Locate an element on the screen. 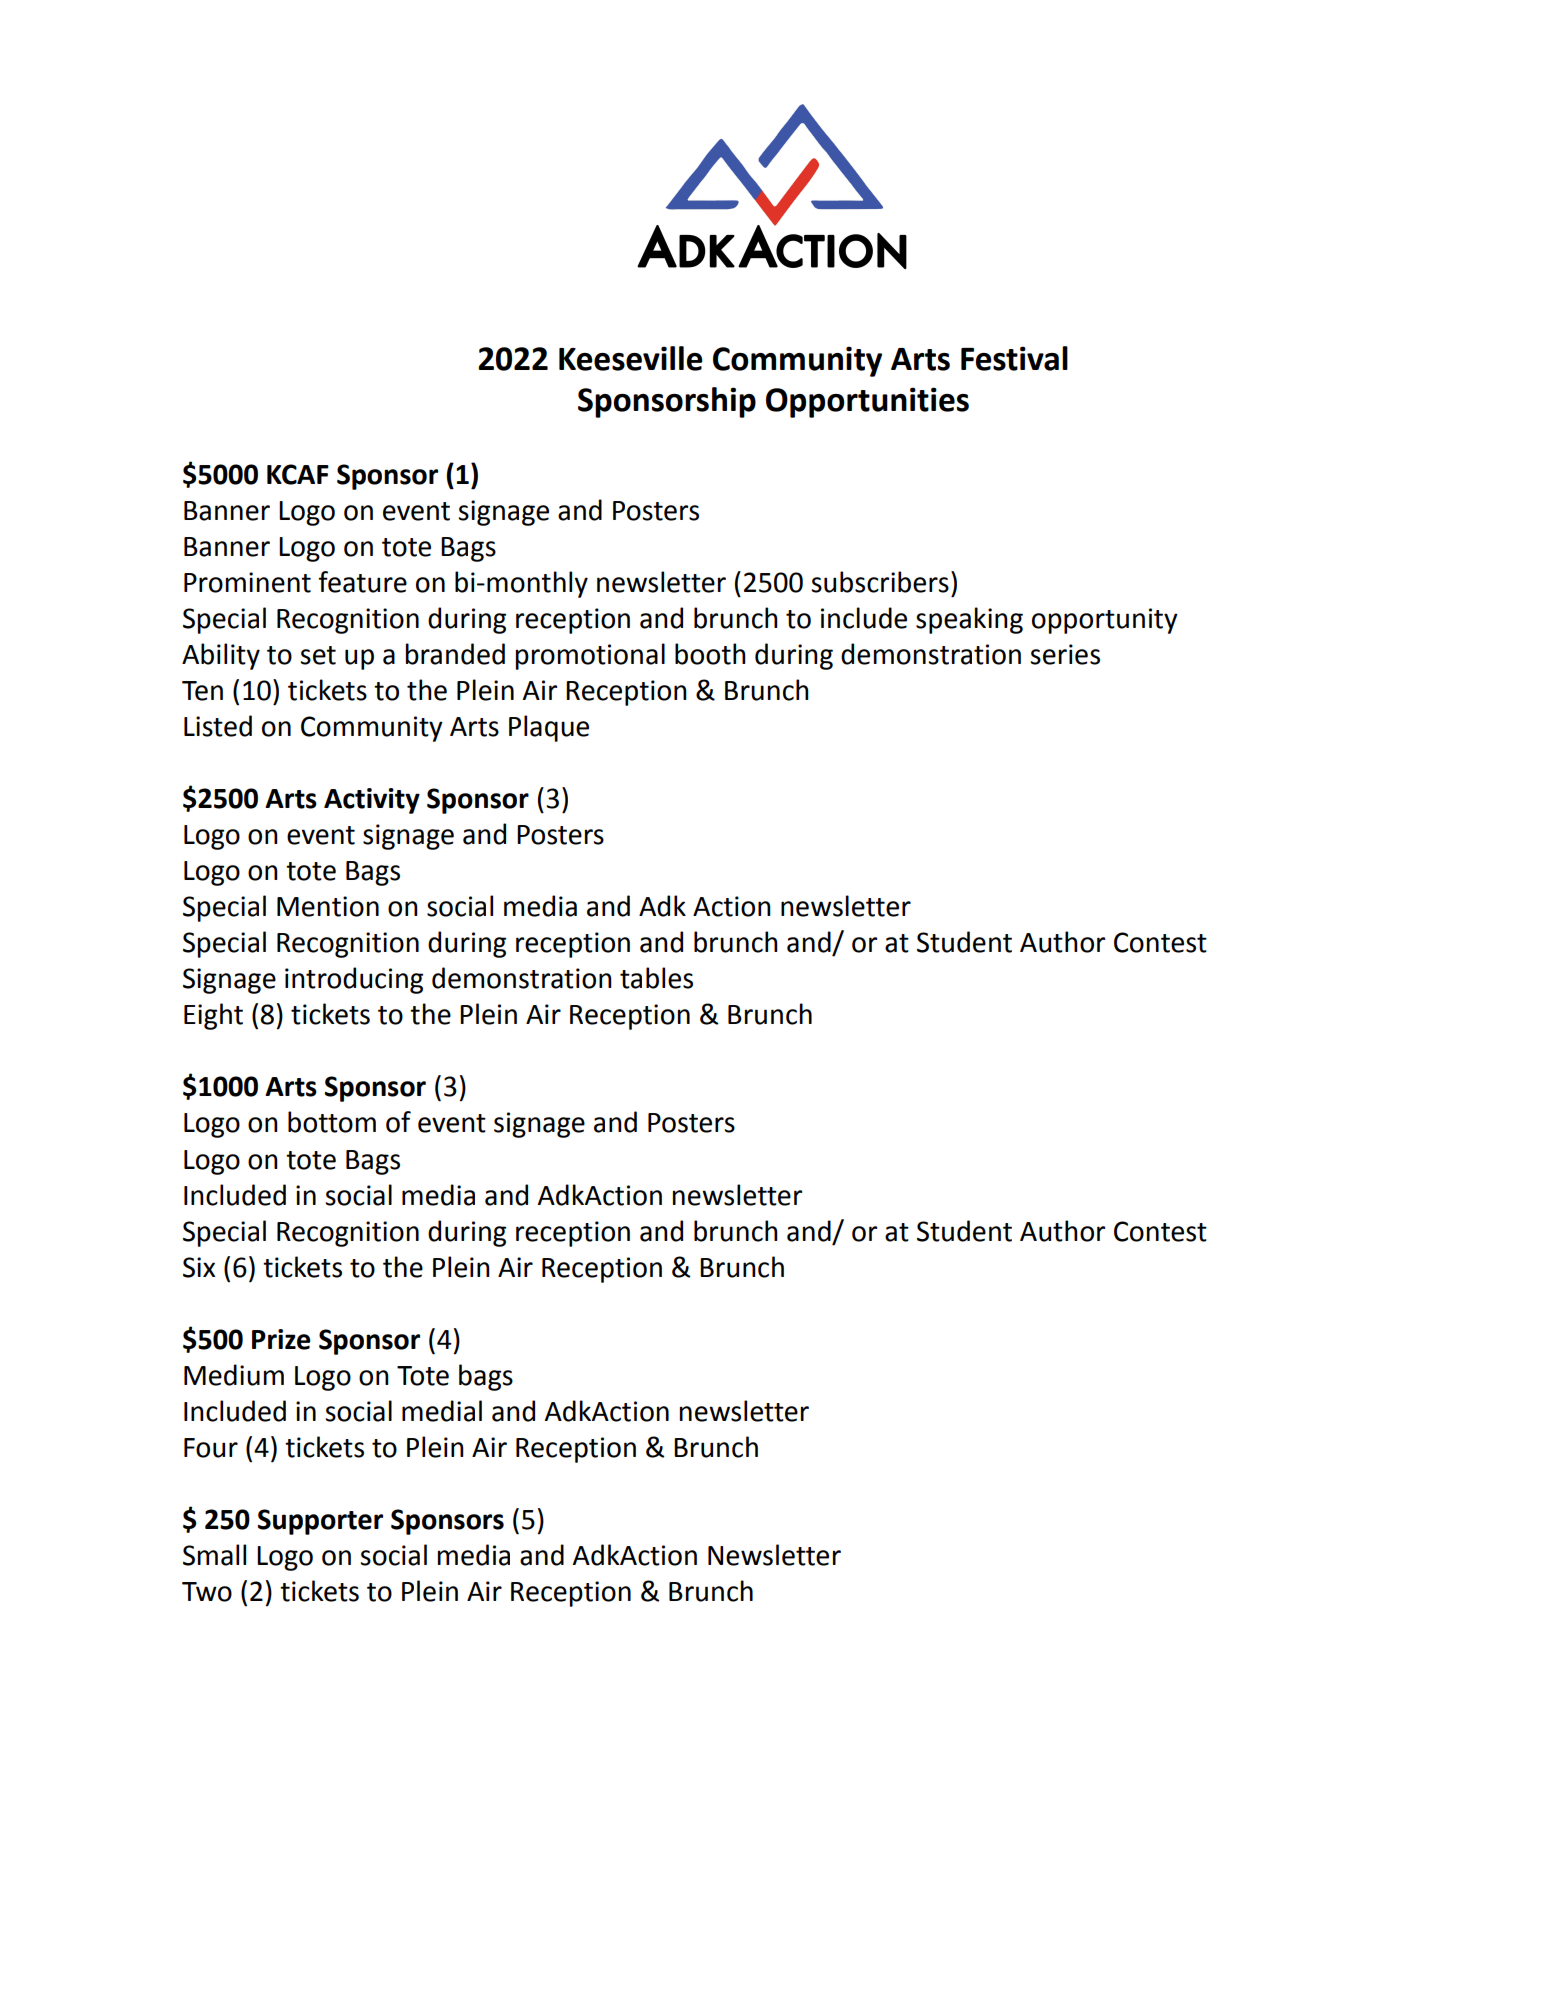 This screenshot has height=2002, width=1547. feature is located at coordinates (362, 582).
